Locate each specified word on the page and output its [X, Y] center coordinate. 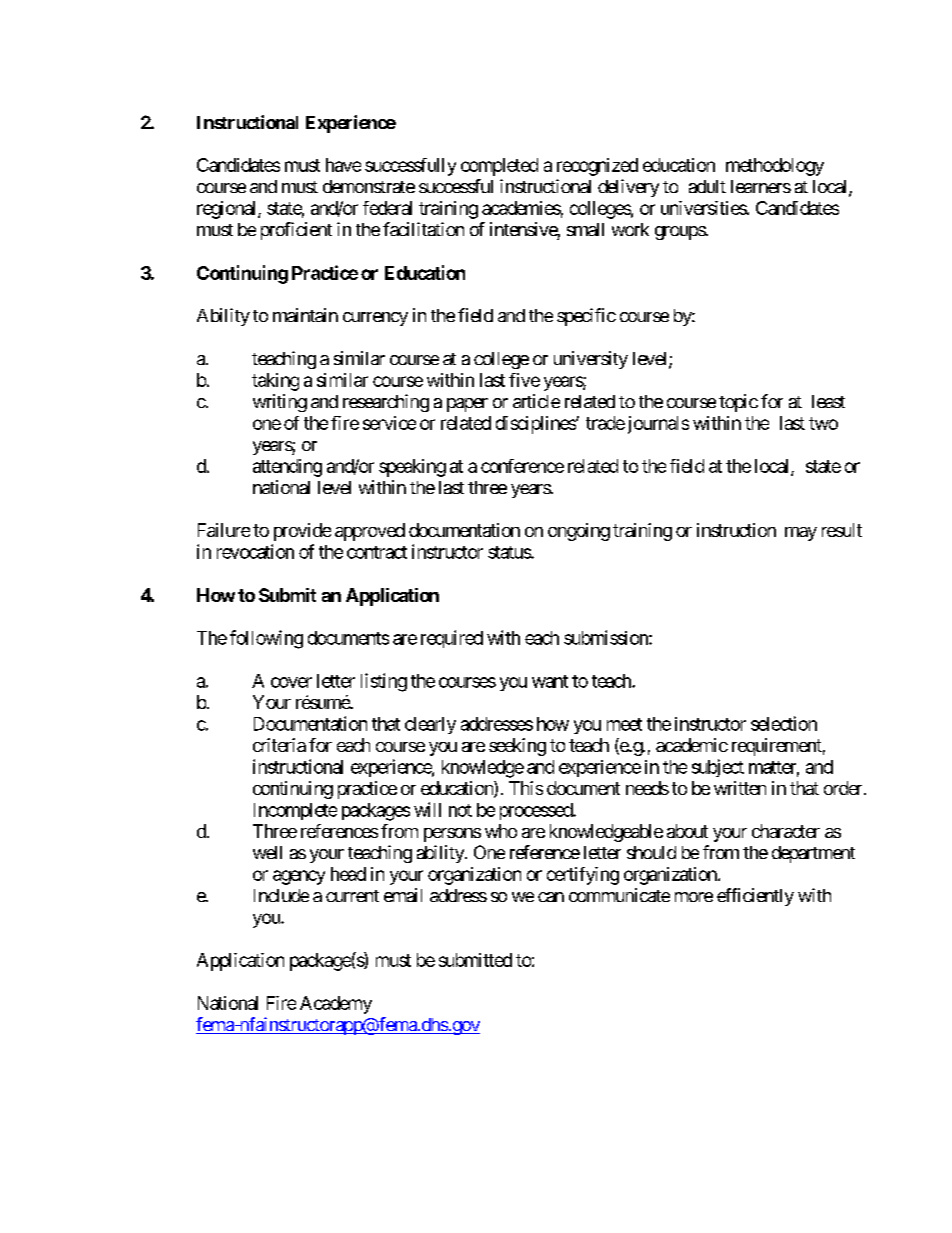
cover [291, 682]
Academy [336, 1005]
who [501, 831]
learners [761, 186]
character [786, 831]
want [550, 681]
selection [784, 723]
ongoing [579, 532]
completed [499, 167]
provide [302, 532]
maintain [305, 315]
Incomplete [295, 811]
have [343, 165]
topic [738, 403]
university [591, 360]
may [801, 534]
